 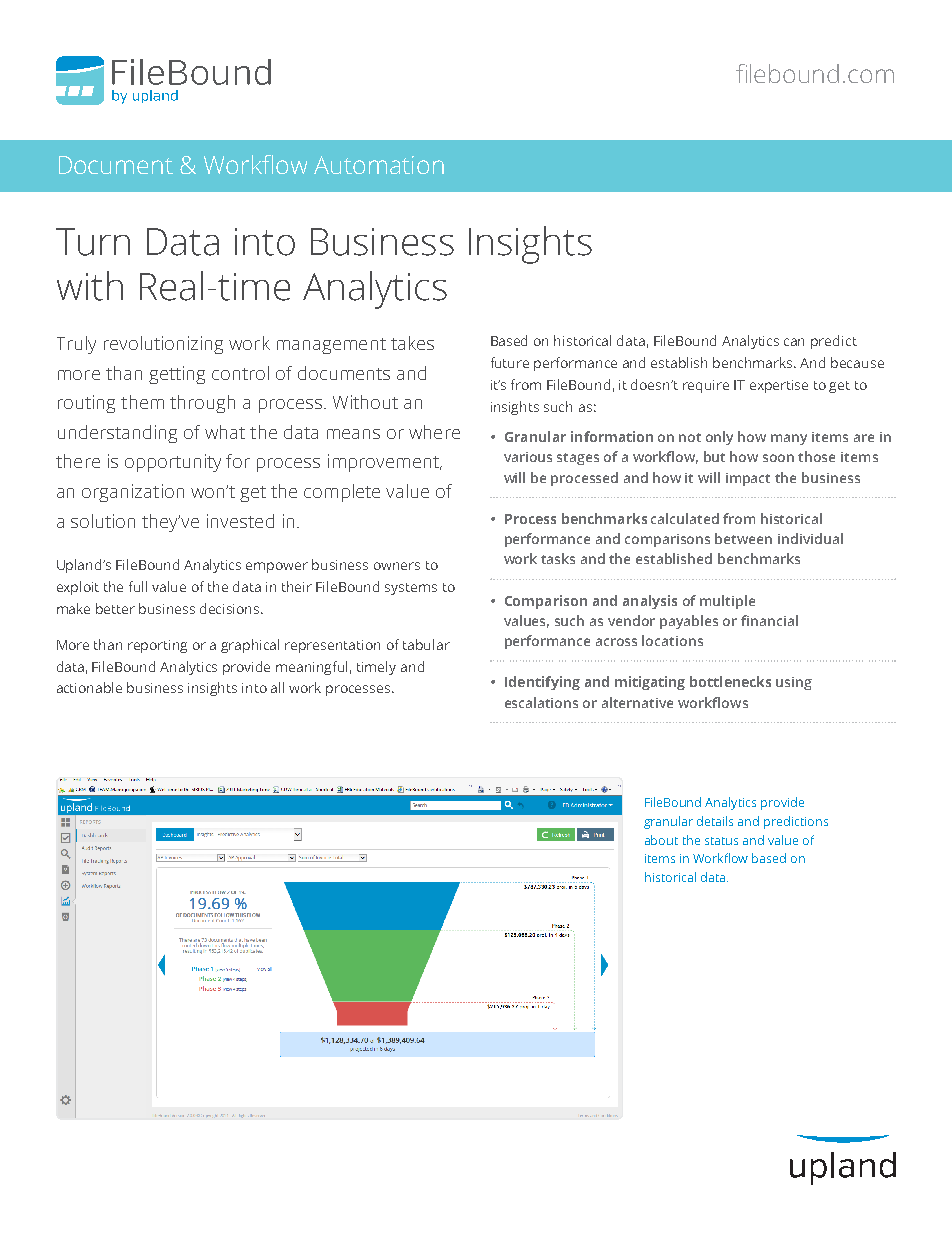 What do you see at coordinates (163, 345) in the document?
I see `revolutionizing` at bounding box center [163, 345].
